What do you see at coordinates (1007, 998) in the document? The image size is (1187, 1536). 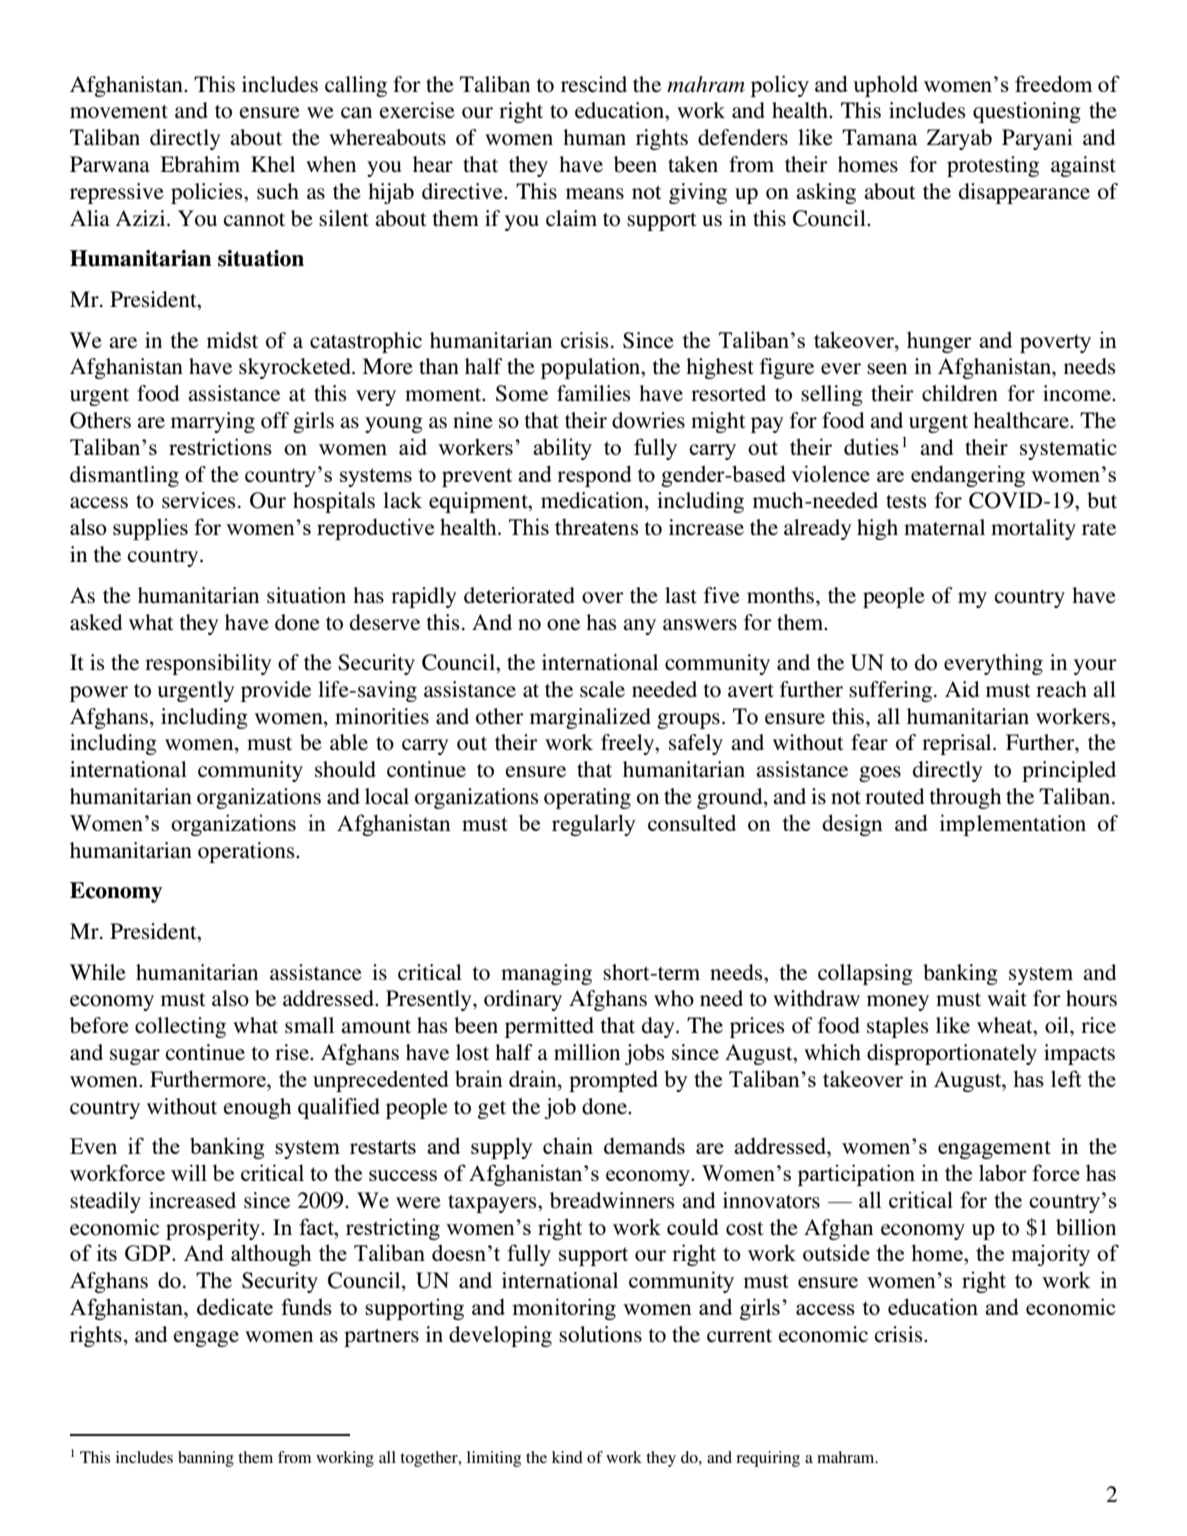 I see `wait` at bounding box center [1007, 998].
